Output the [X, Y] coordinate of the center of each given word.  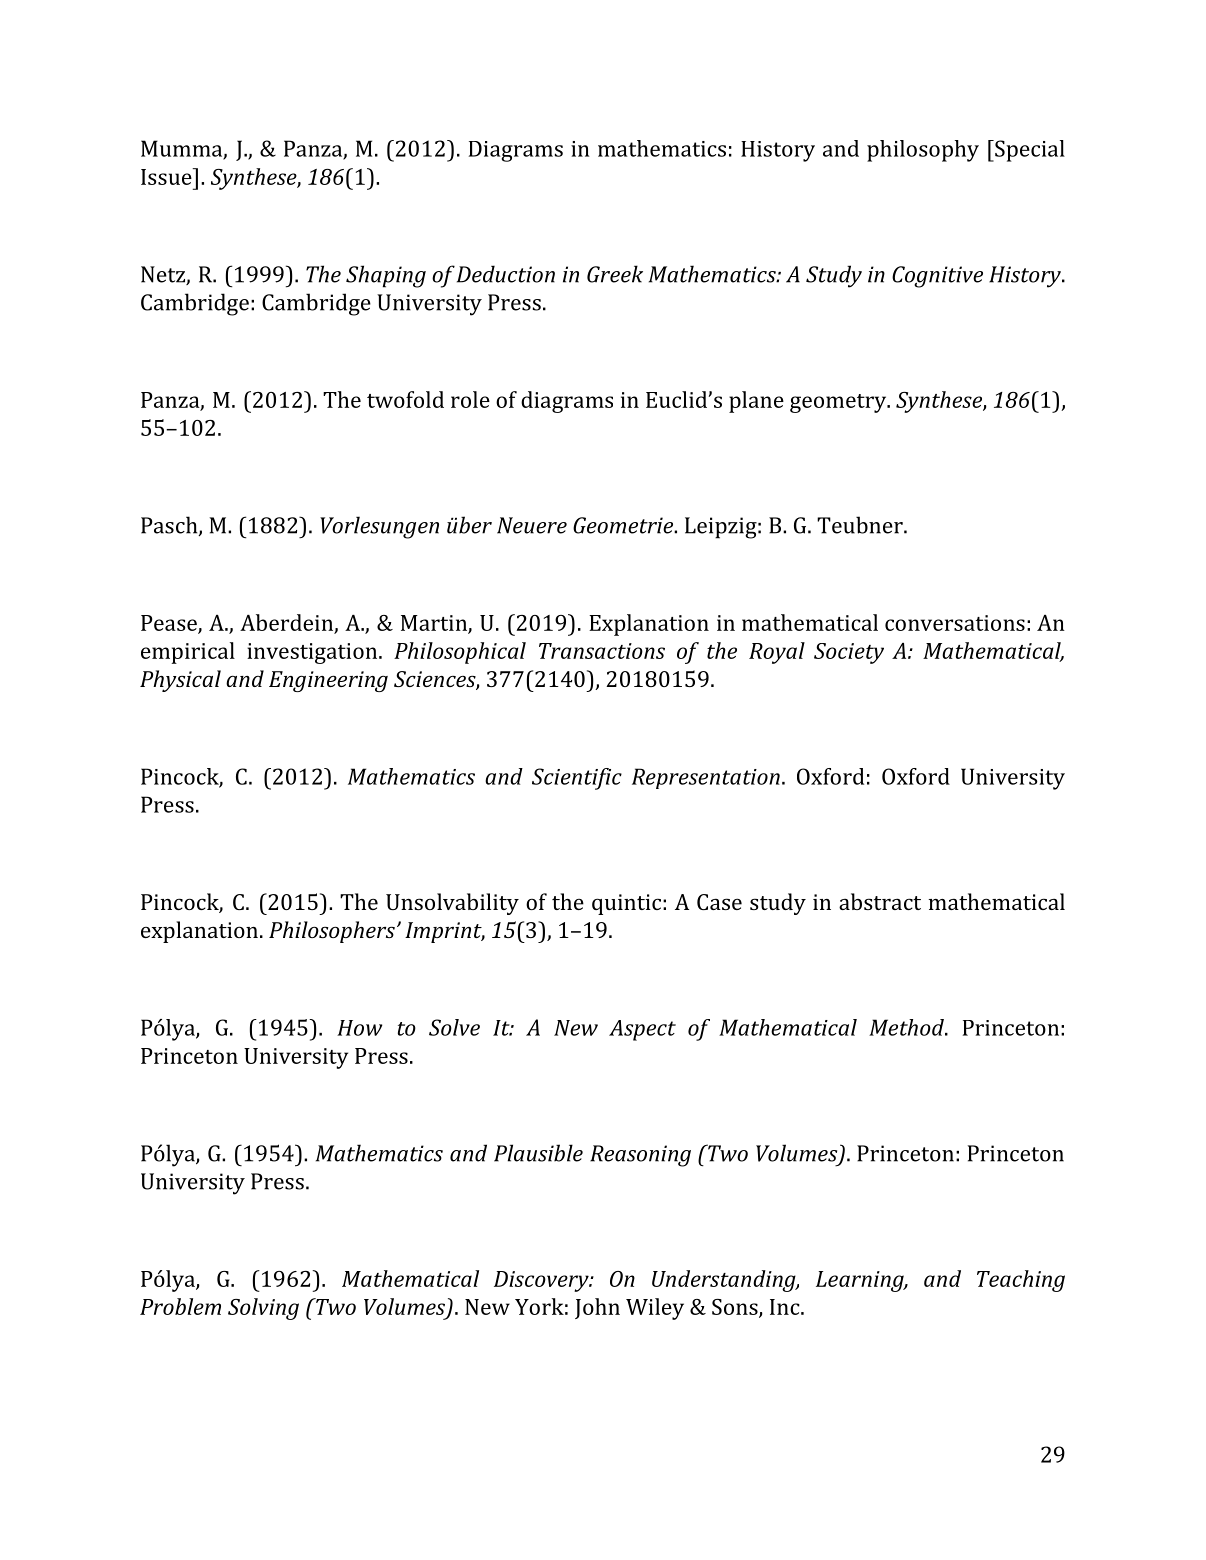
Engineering [328, 681]
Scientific [577, 779]
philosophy [923, 151]
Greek [615, 274]
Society [849, 653]
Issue [167, 176]
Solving [263, 1309]
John [597, 1308]
